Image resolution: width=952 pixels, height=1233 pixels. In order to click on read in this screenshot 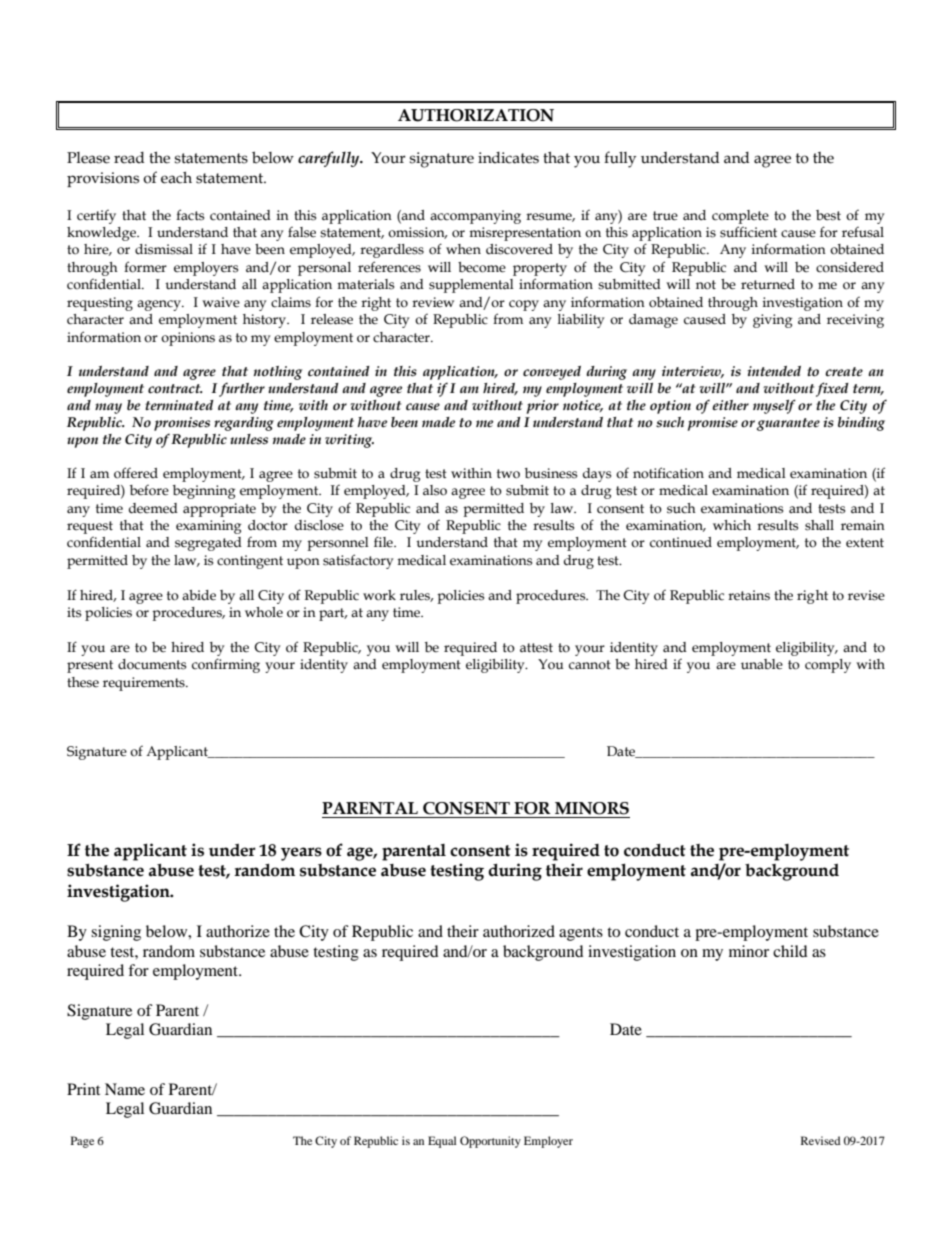, I will do `click(129, 158)`.
